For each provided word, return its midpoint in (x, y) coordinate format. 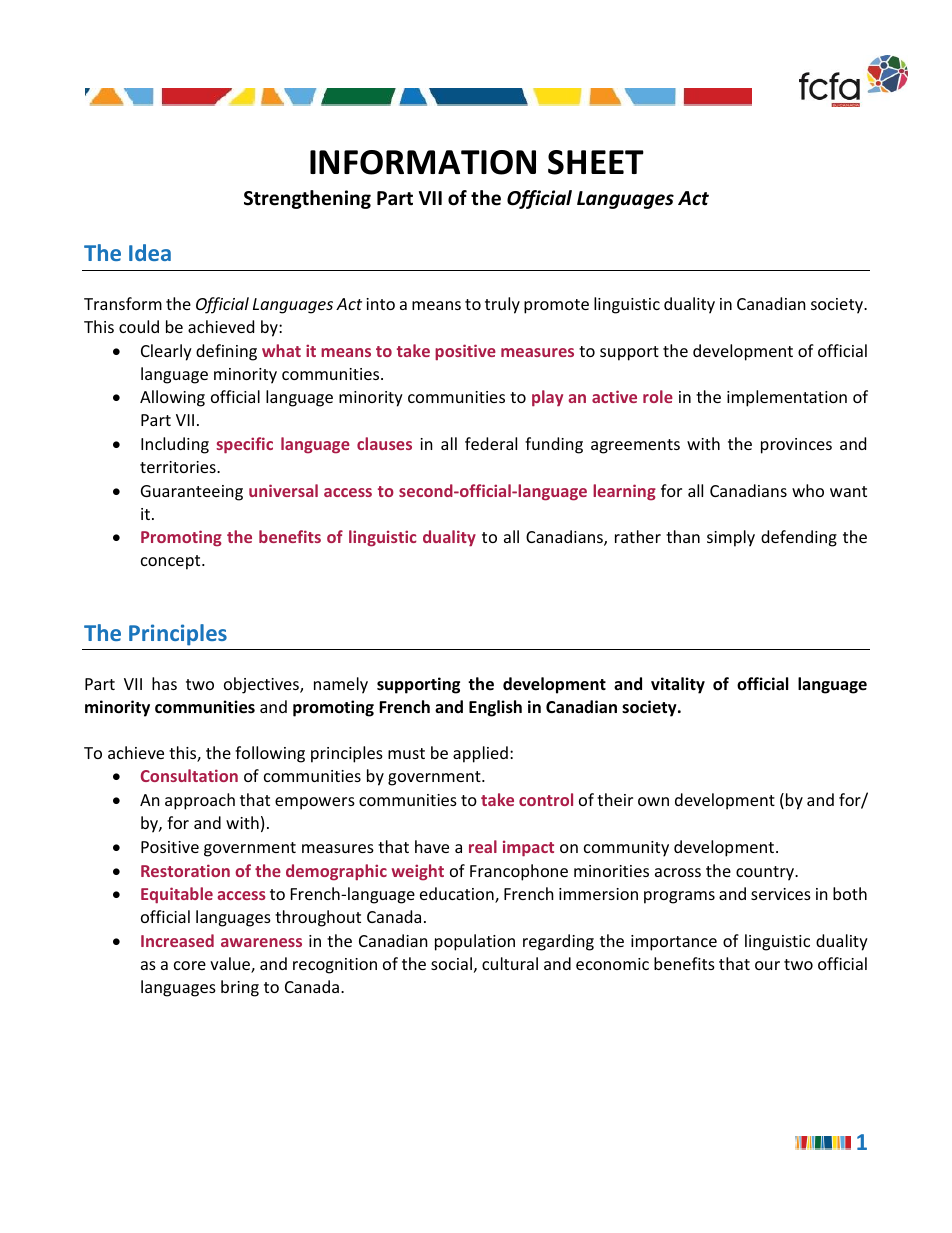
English (495, 708)
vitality (678, 685)
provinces (796, 446)
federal (491, 443)
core (190, 965)
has (164, 683)
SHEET (596, 162)
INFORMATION (423, 162)
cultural (510, 963)
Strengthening (307, 199)
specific (244, 445)
